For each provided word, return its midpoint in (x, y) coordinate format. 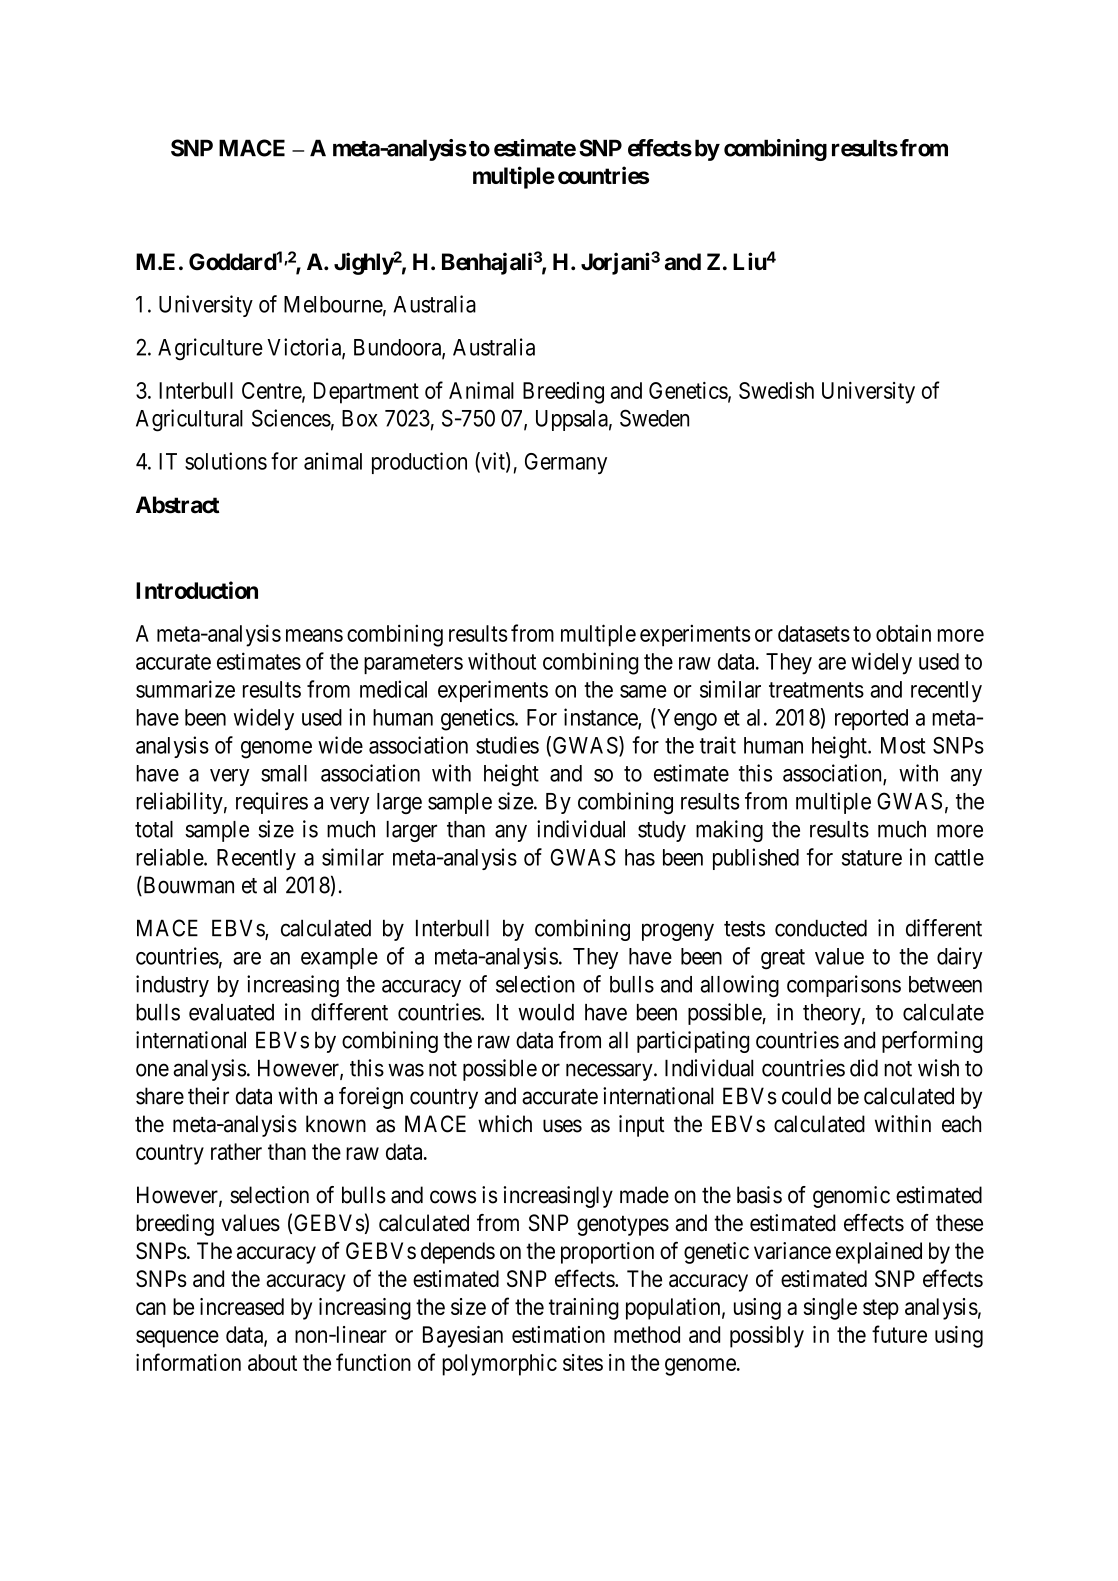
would (546, 1012)
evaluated (231, 1012)
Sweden (654, 418)
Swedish (776, 390)
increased (242, 1306)
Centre (272, 391)
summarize (185, 689)
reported (871, 719)
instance (601, 718)
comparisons (844, 986)
